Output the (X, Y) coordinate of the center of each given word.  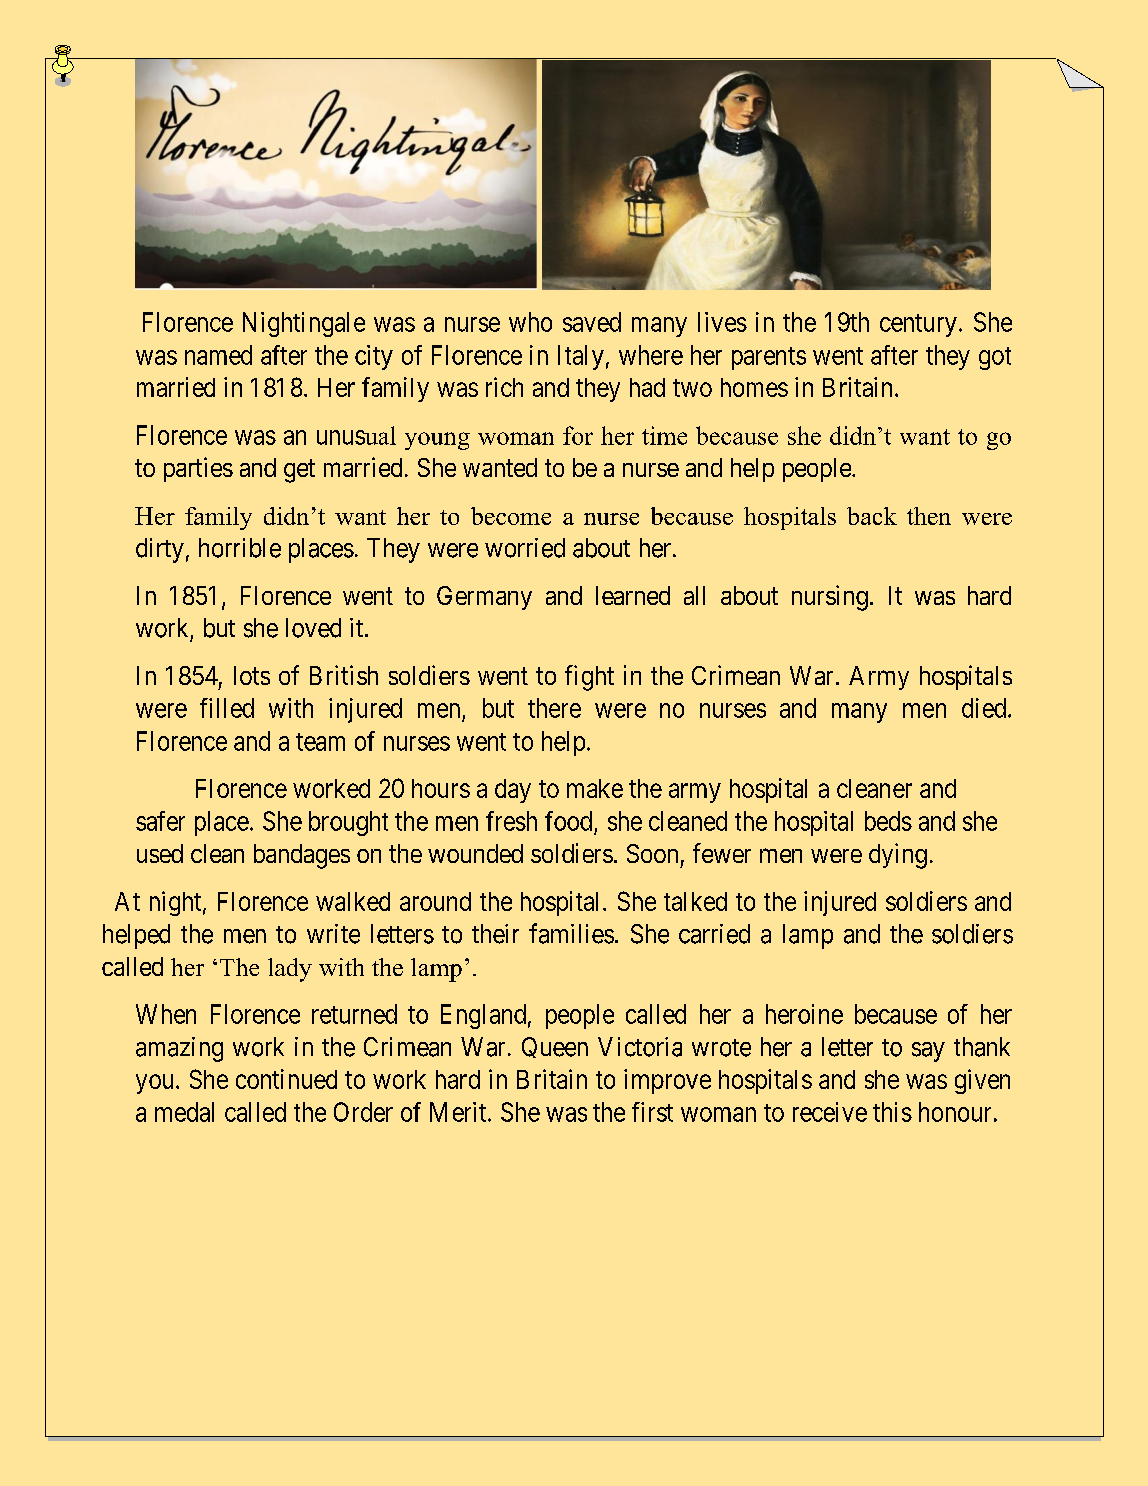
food (568, 821)
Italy (581, 357)
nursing (830, 598)
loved (313, 628)
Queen (555, 1047)
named (218, 355)
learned (633, 595)
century (918, 325)
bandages (302, 856)
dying (898, 856)
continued (286, 1079)
